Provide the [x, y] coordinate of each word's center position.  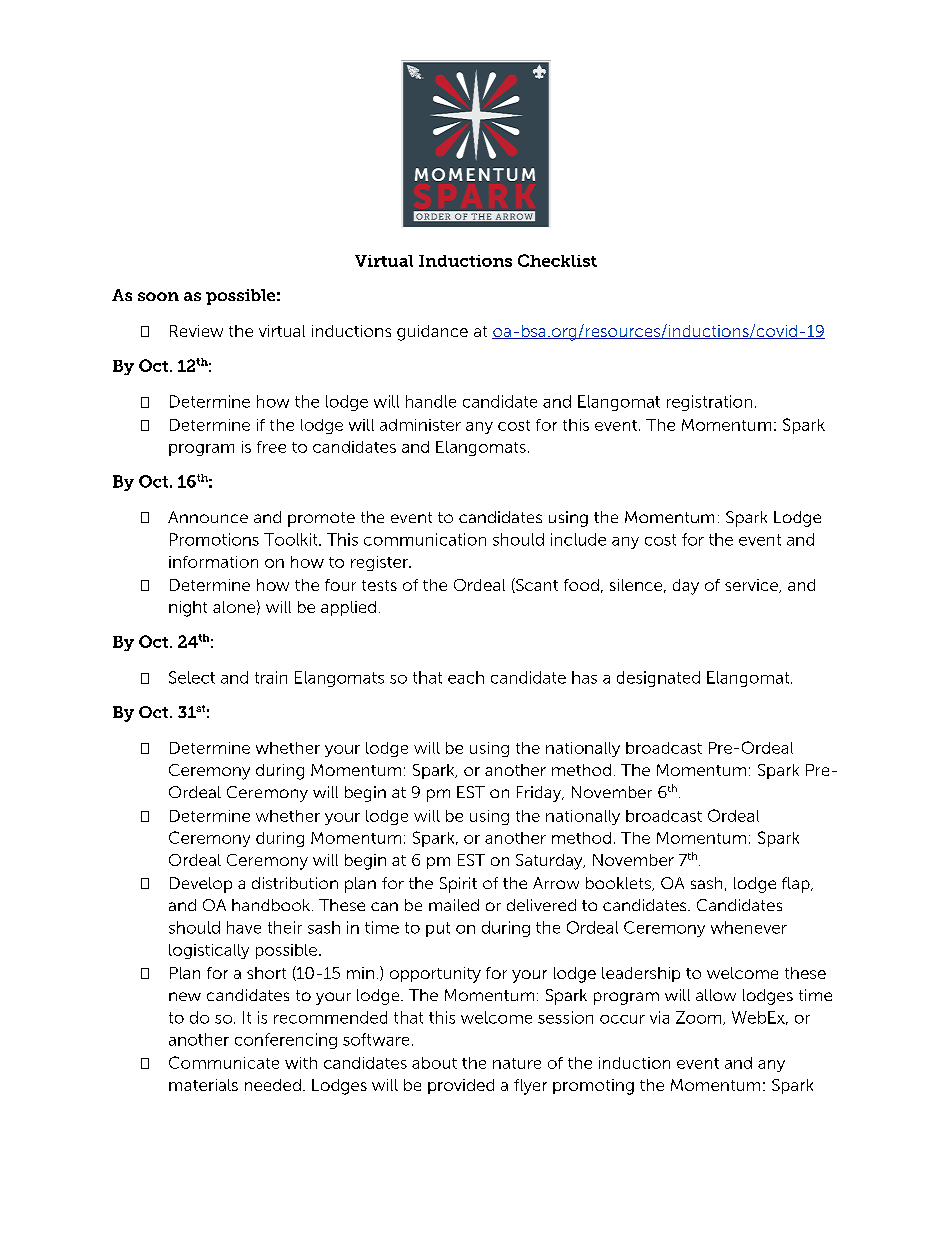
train [271, 677]
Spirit [458, 885]
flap [797, 885]
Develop [201, 885]
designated [658, 679]
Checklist [557, 260]
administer [420, 425]
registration [709, 403]
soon [158, 296]
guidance [432, 333]
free [271, 447]
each [466, 677]
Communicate [224, 1062]
